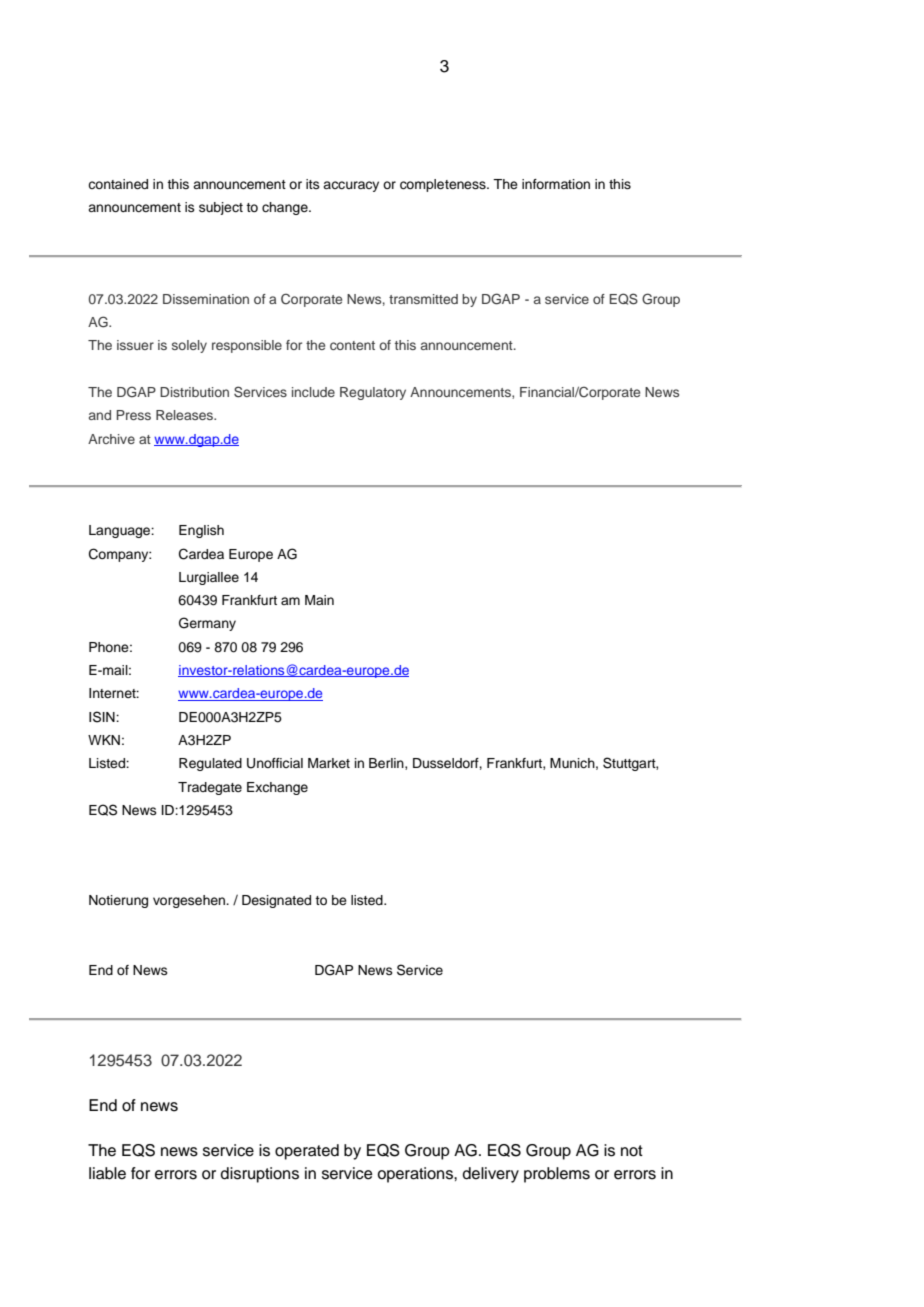  I want to click on Designated, so click(276, 901).
